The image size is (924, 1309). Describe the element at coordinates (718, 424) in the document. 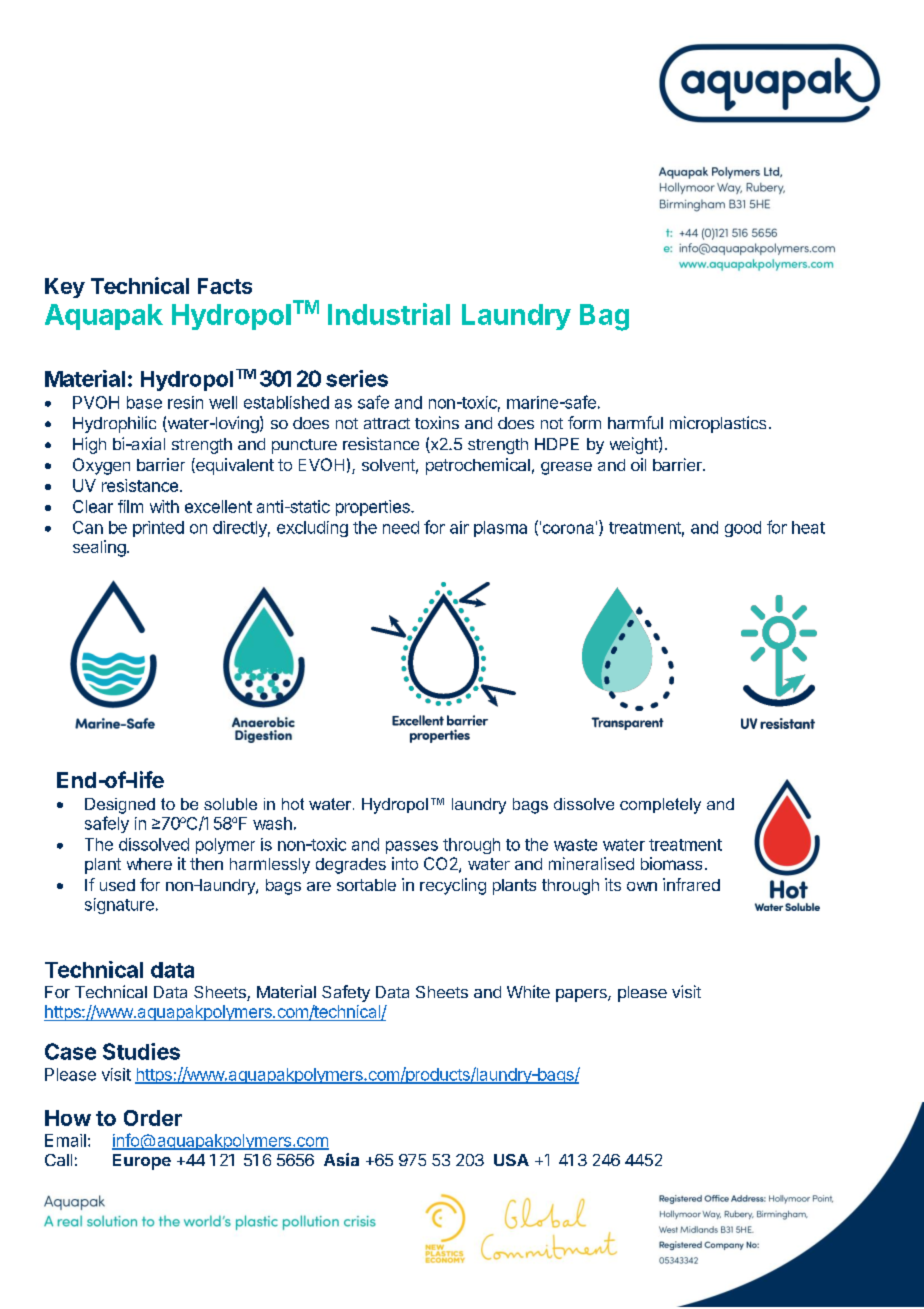

I see `microplastics` at that location.
